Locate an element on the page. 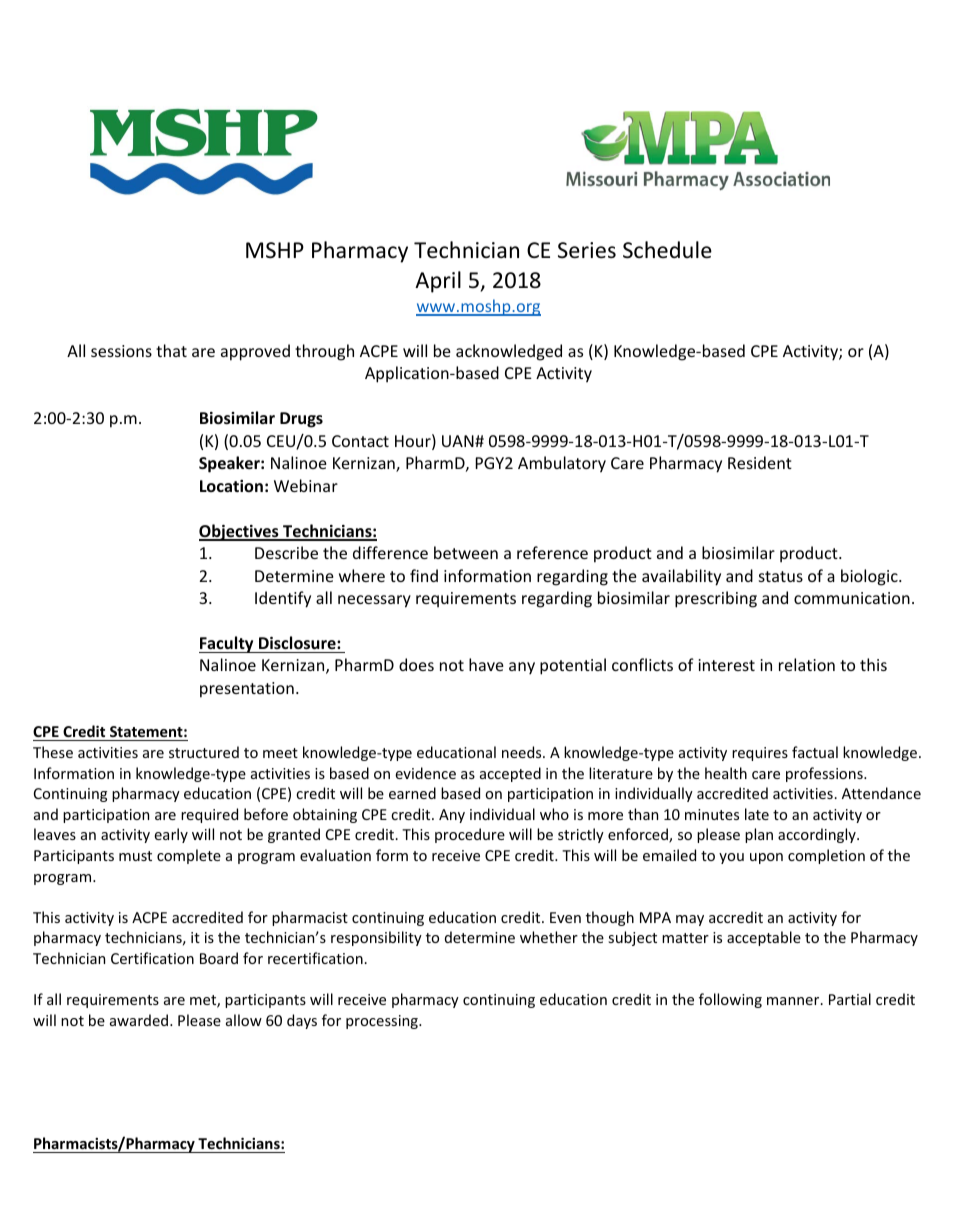 This document has width=957, height=1232. structured is located at coordinates (204, 752).
